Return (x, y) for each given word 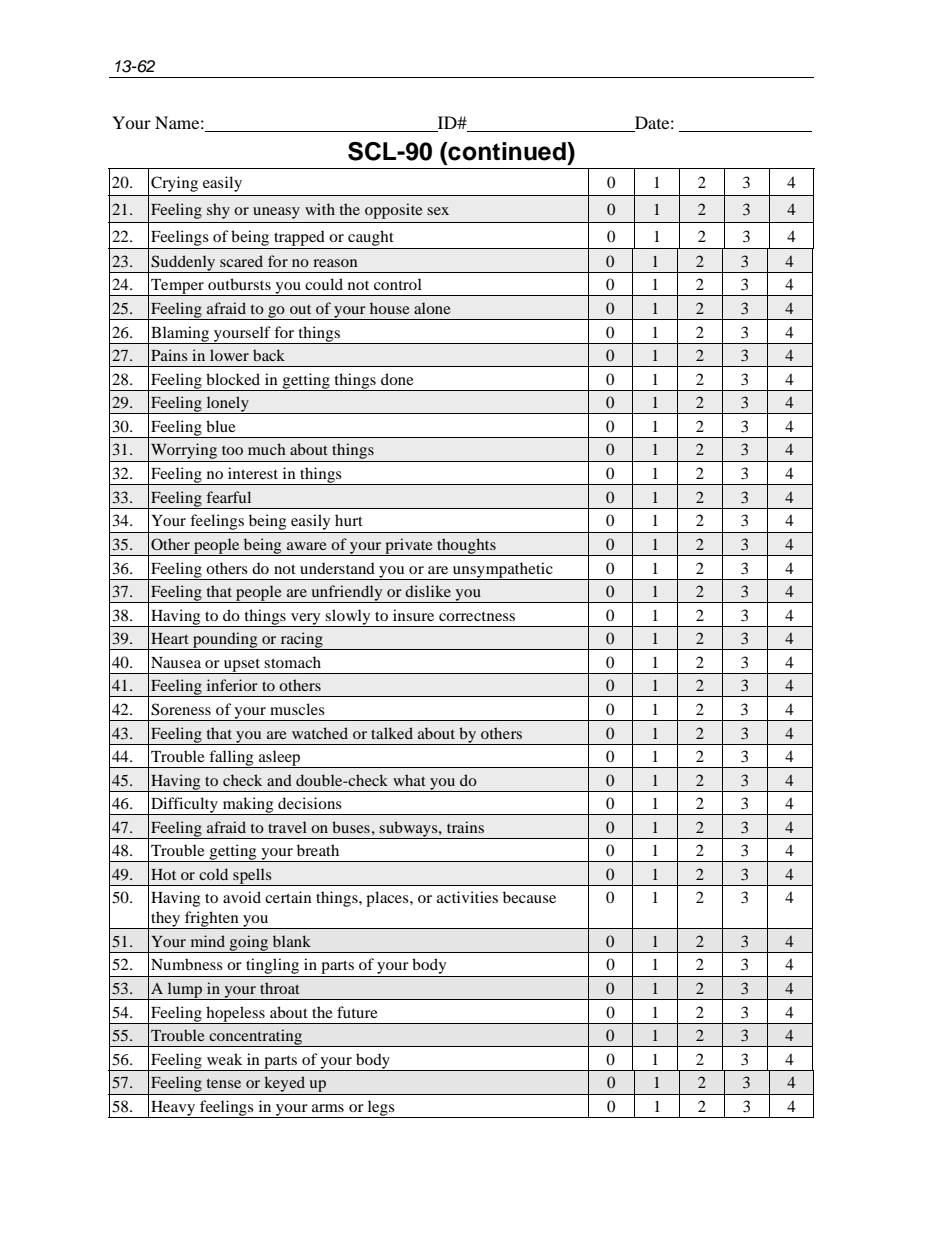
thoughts (466, 547)
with (320, 209)
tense (224, 1083)
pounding (225, 641)
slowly (348, 618)
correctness (477, 616)
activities (467, 897)
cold (213, 874)
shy (218, 211)
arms (328, 1108)
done (397, 379)
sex (438, 211)
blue (221, 426)
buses (351, 827)
